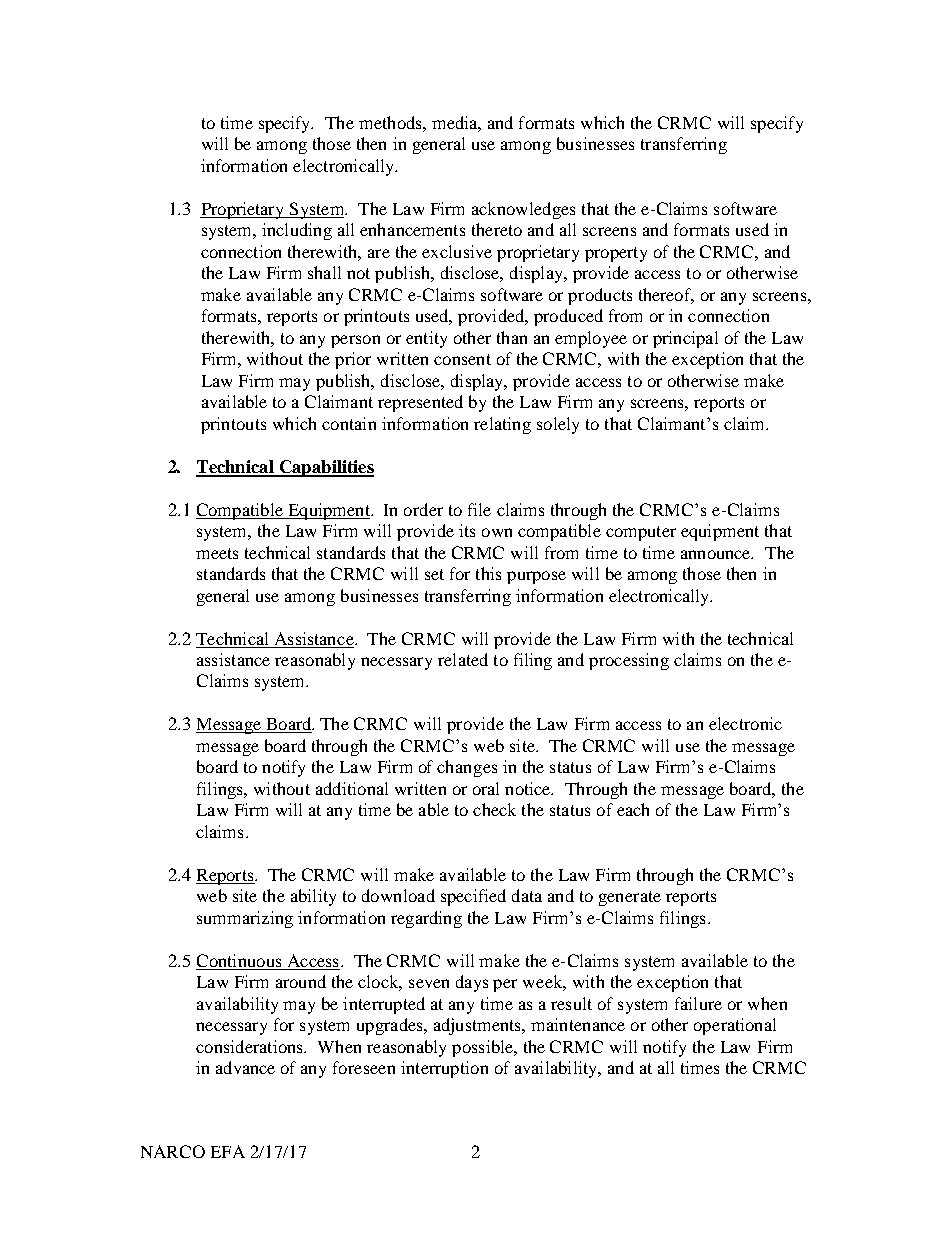 The width and height of the document is (952, 1233). What do you see at coordinates (457, 251) in the document?
I see `exclusive` at bounding box center [457, 251].
